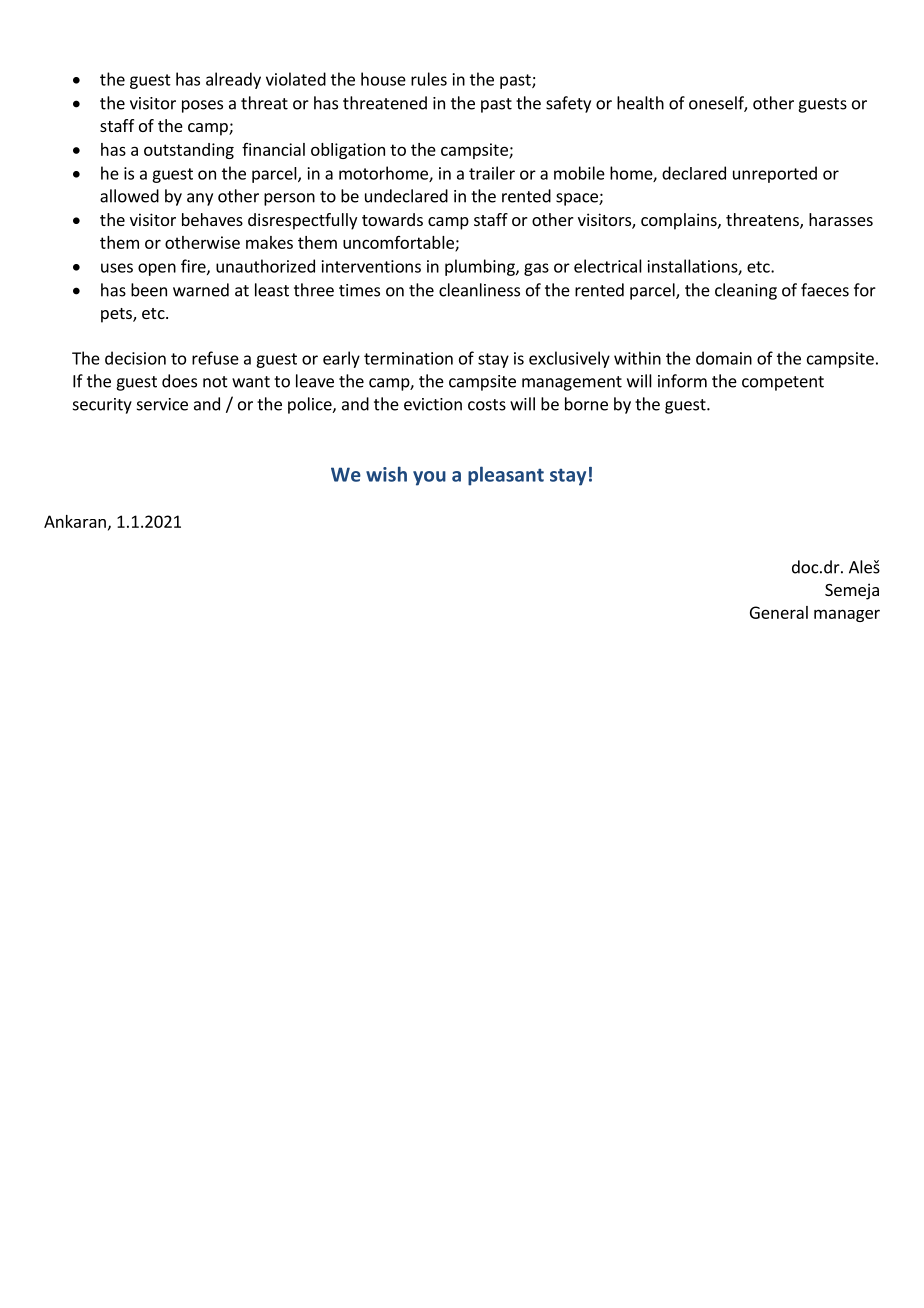 Image resolution: width=924 pixels, height=1308 pixels. Describe the element at coordinates (386, 474) in the screenshot. I see `wish` at that location.
